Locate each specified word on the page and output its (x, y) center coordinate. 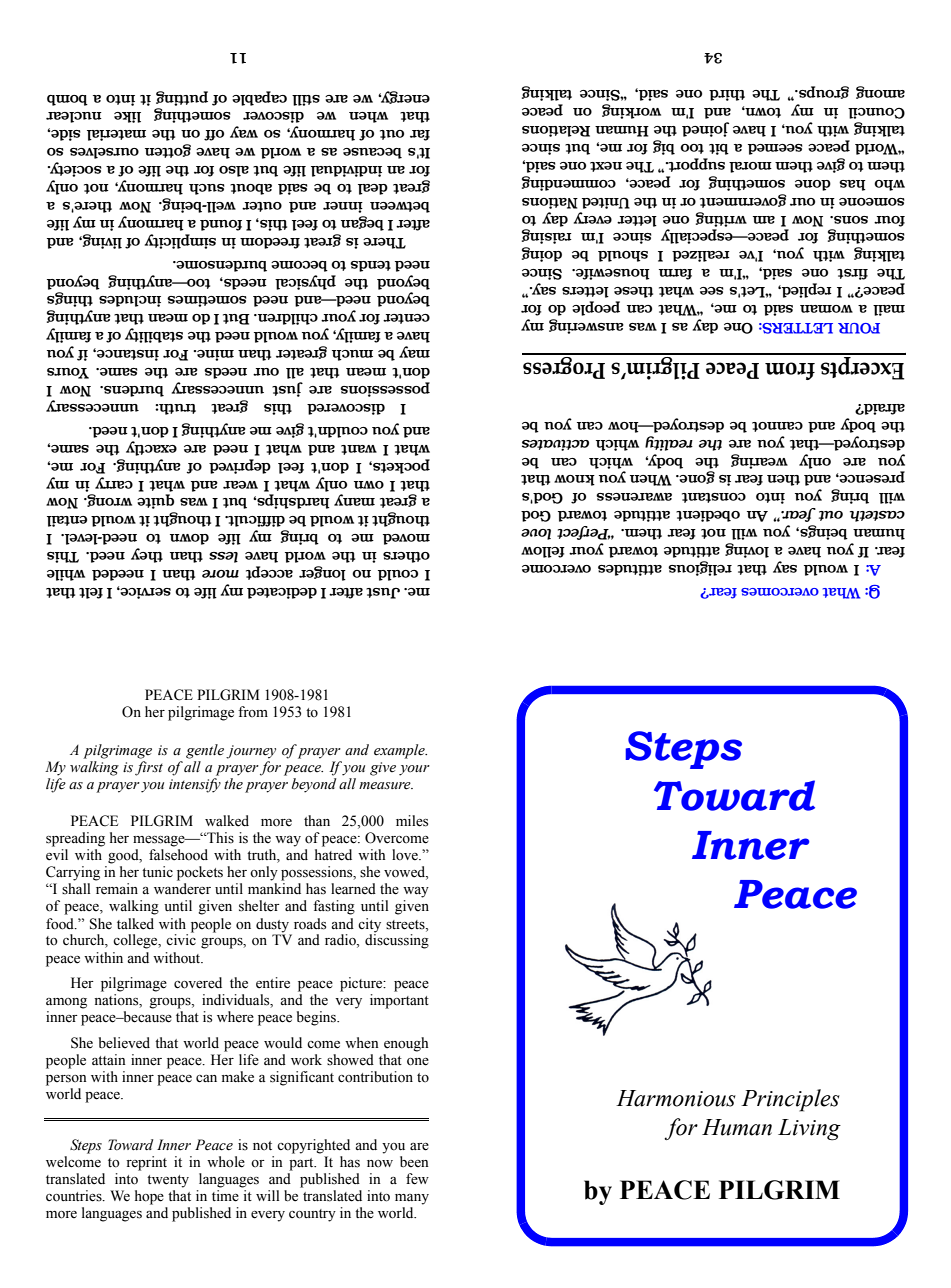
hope (149, 1197)
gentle (205, 751)
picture (362, 984)
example (400, 751)
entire (273, 983)
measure (386, 786)
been (414, 1162)
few (417, 1179)
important (399, 1001)
